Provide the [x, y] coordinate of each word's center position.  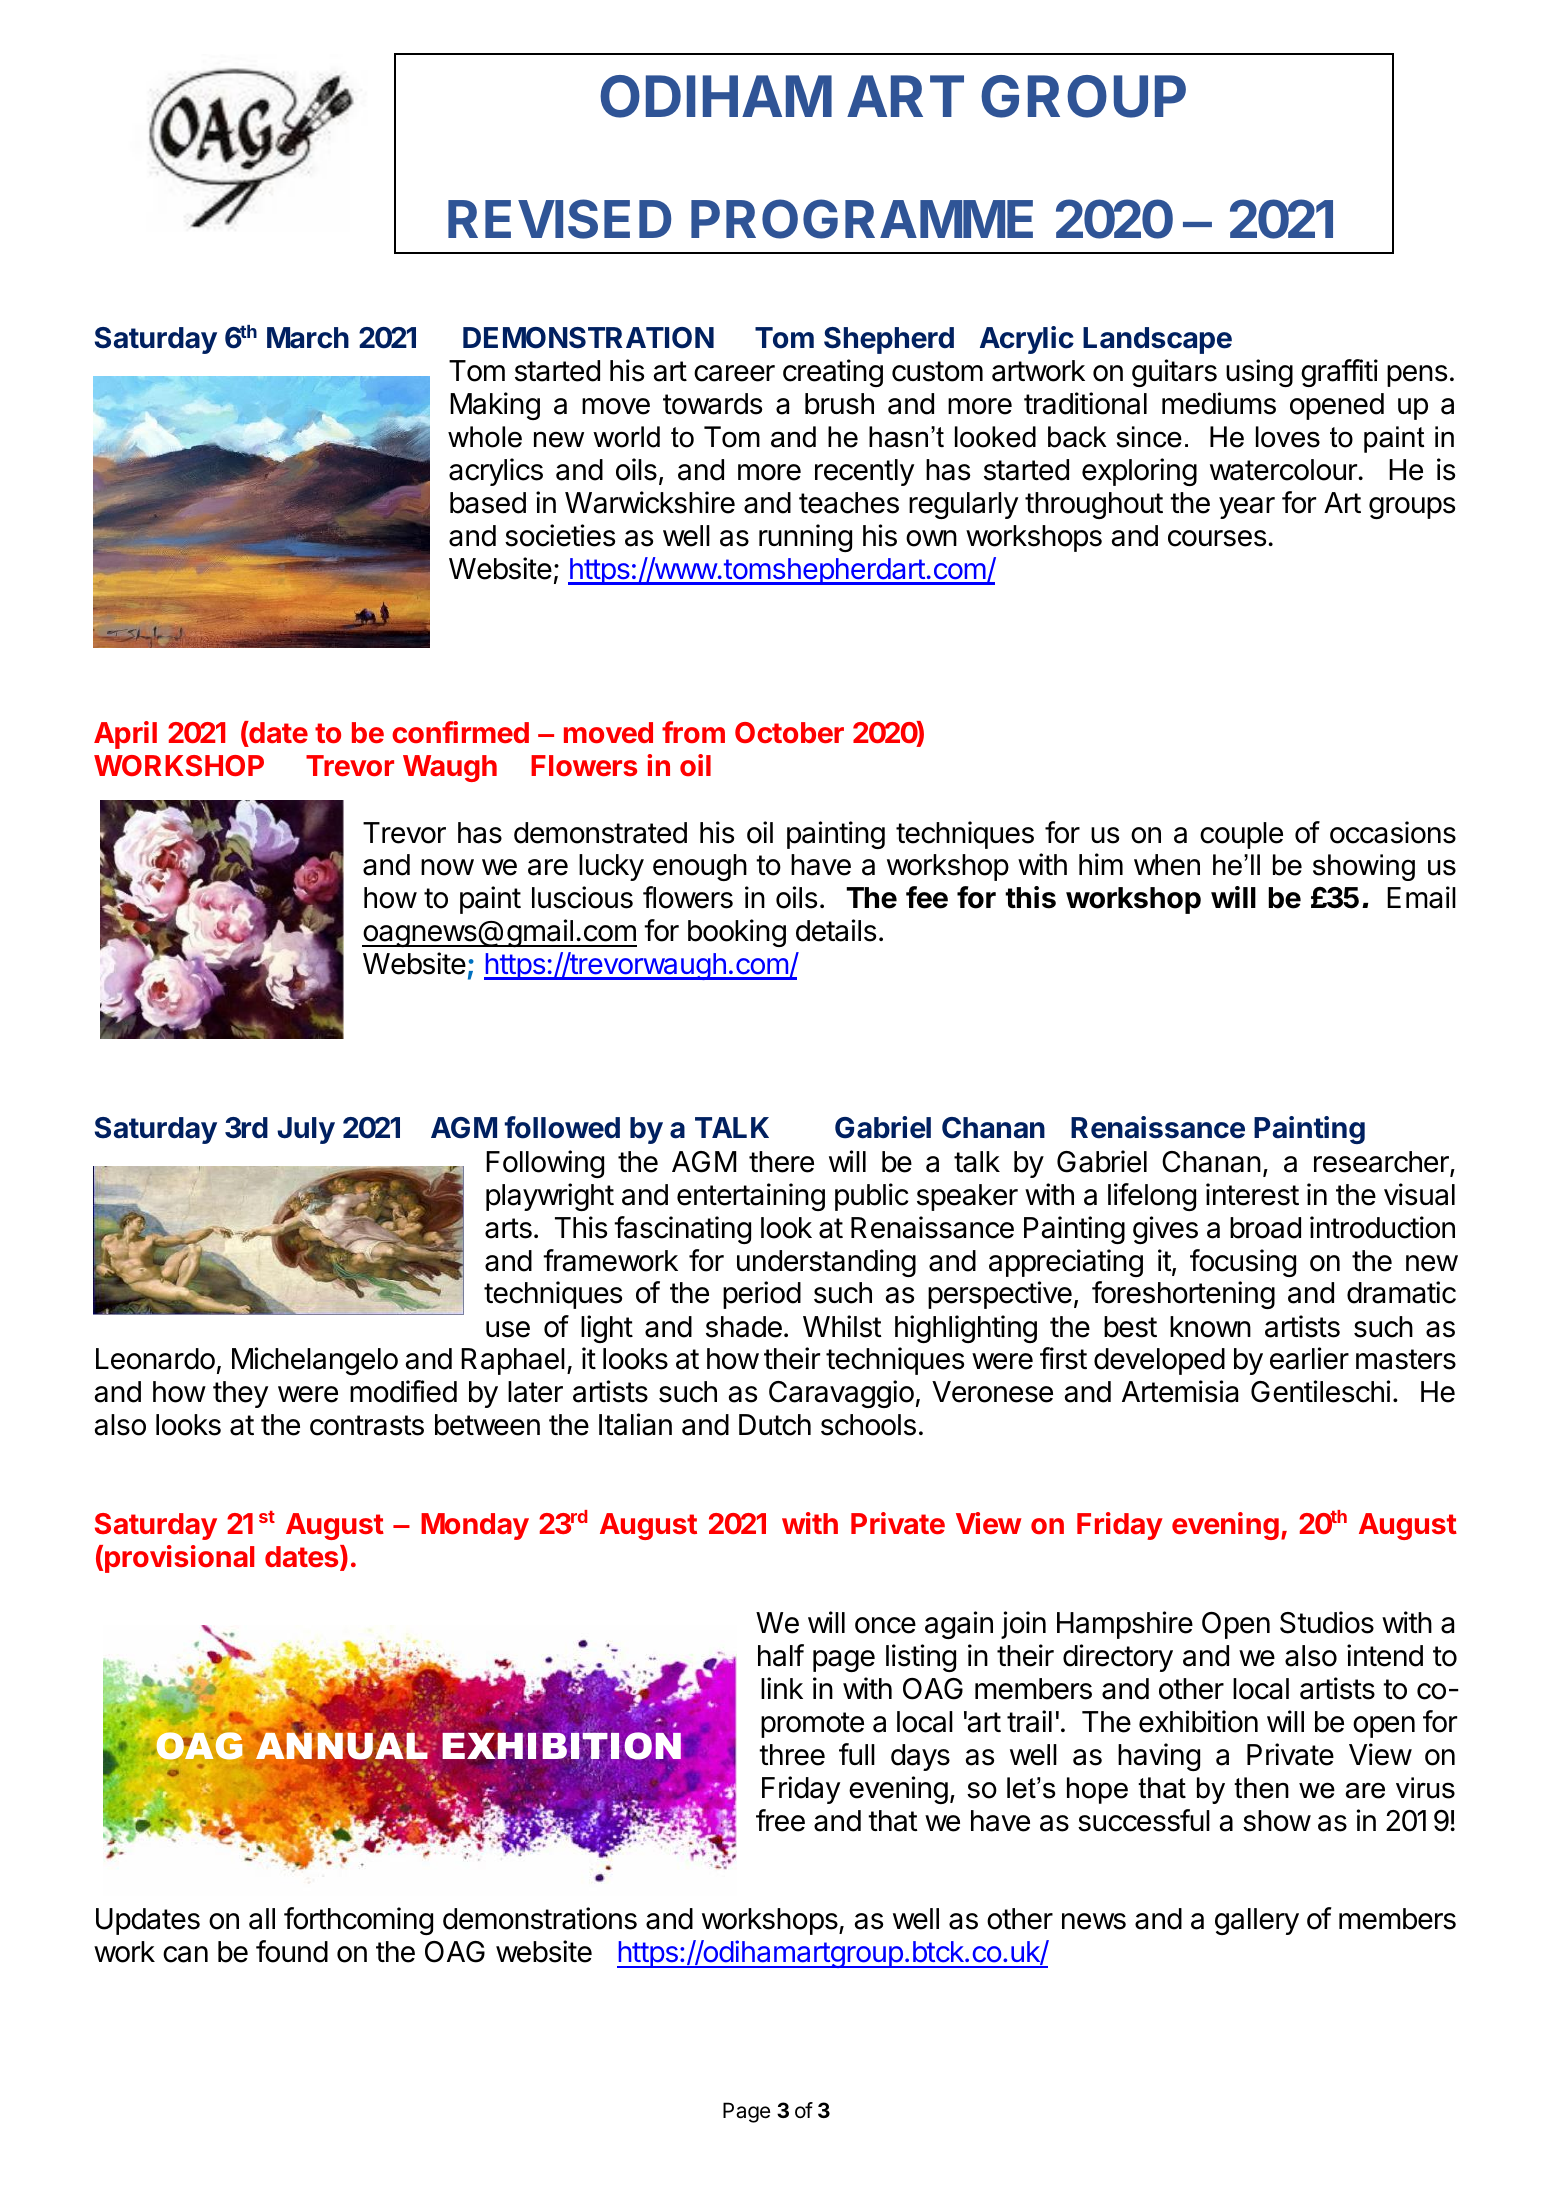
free [780, 1820]
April [125, 735]
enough [700, 867]
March [308, 338]
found [292, 1951]
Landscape [1157, 340]
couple [1241, 835]
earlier [1309, 1358]
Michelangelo [315, 1361]
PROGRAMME [862, 219]
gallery [1257, 1921]
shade [744, 1327]
